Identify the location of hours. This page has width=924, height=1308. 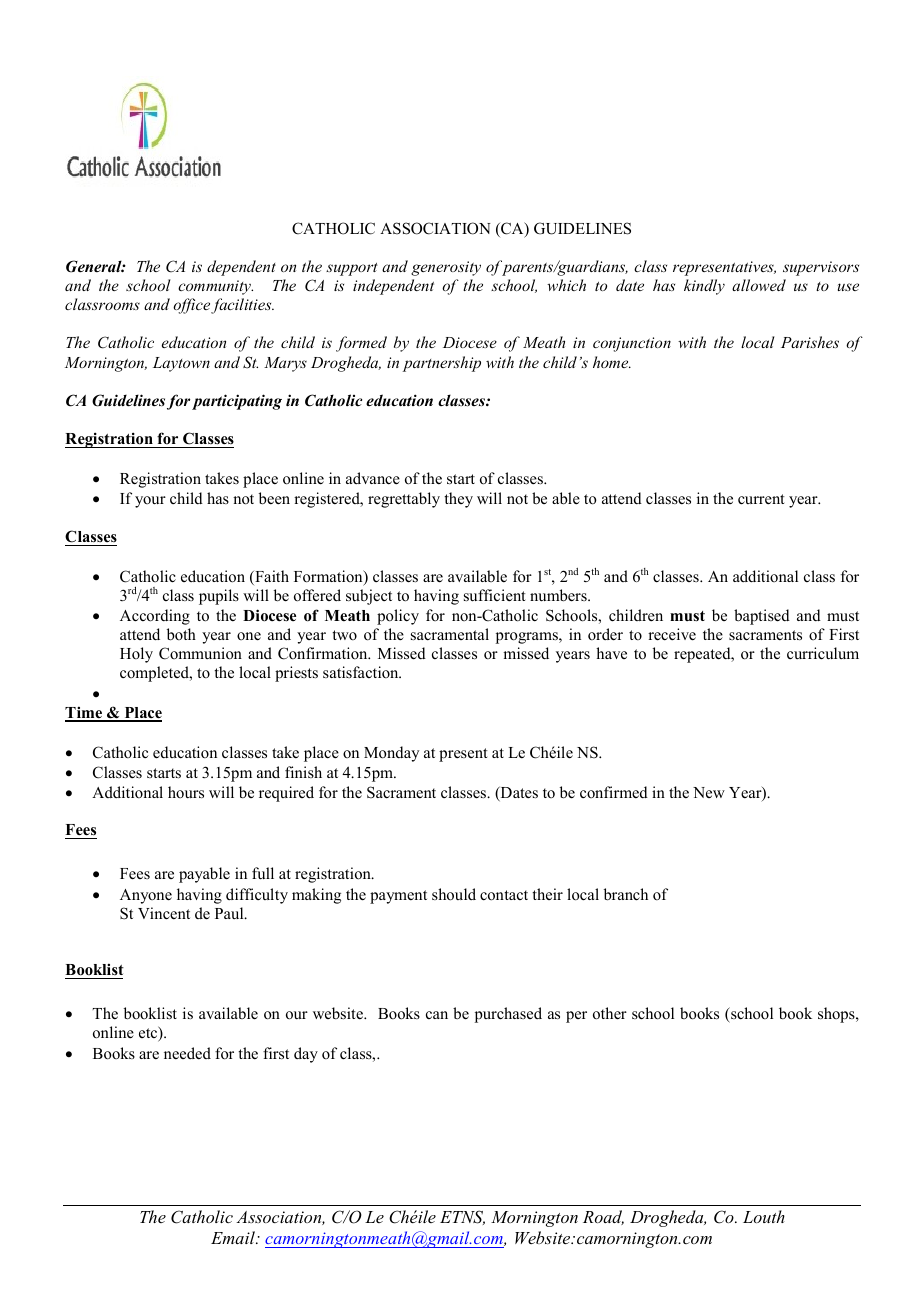
(186, 792).
